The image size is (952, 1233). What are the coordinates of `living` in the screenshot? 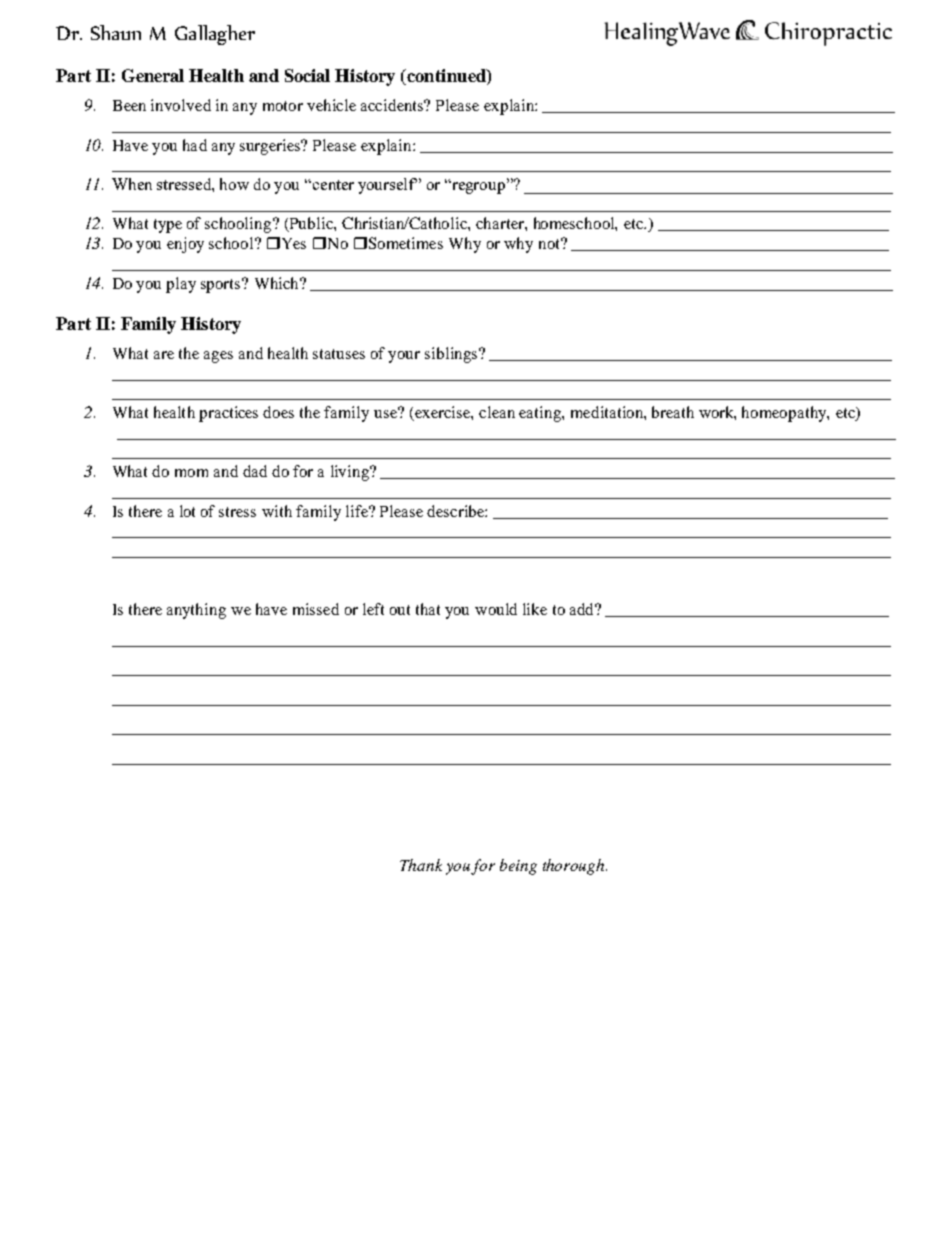 It's located at (351, 473).
